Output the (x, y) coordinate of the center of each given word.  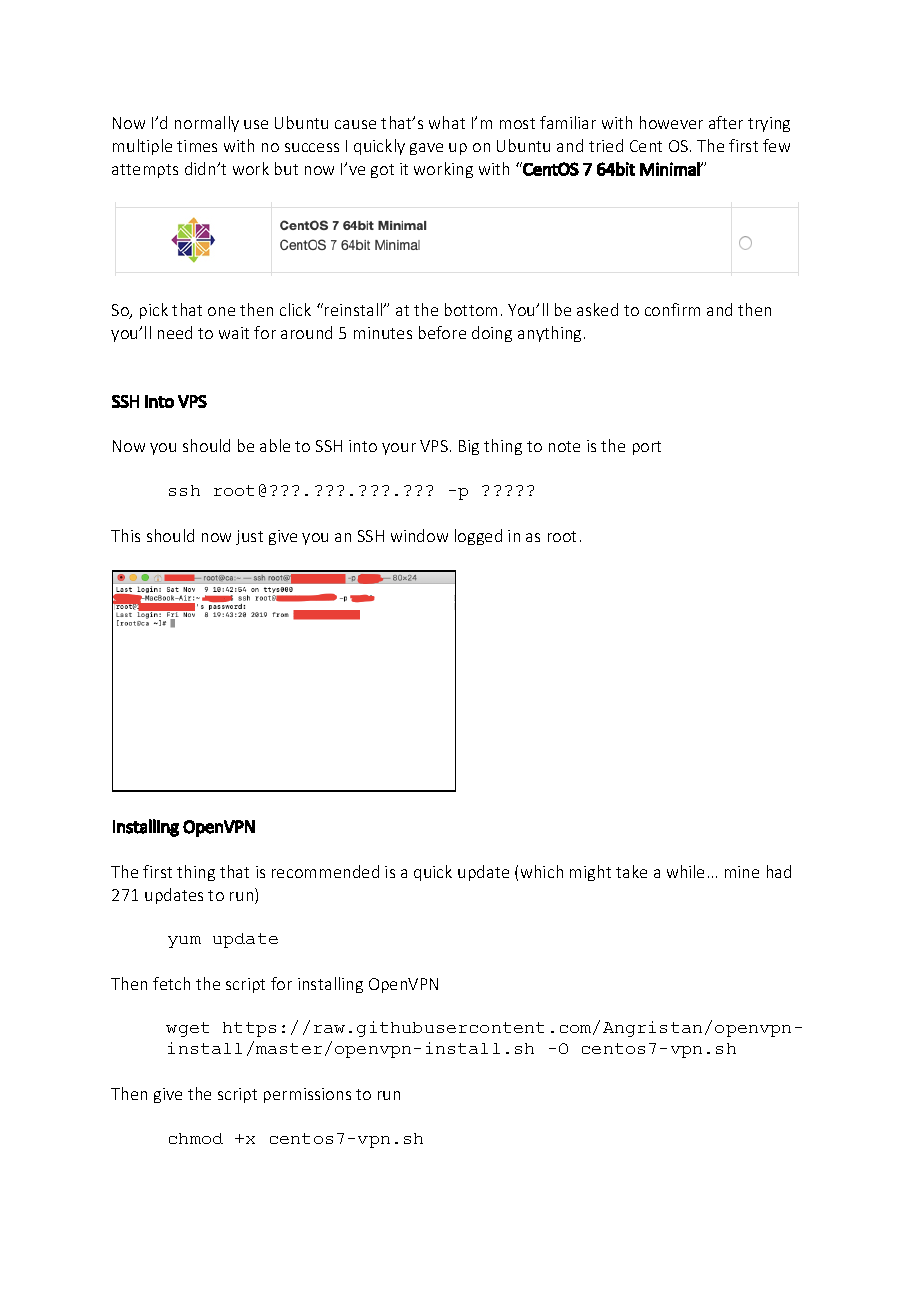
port (647, 448)
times (197, 146)
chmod (196, 1138)
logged (478, 537)
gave (426, 149)
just (249, 537)
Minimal (671, 169)
